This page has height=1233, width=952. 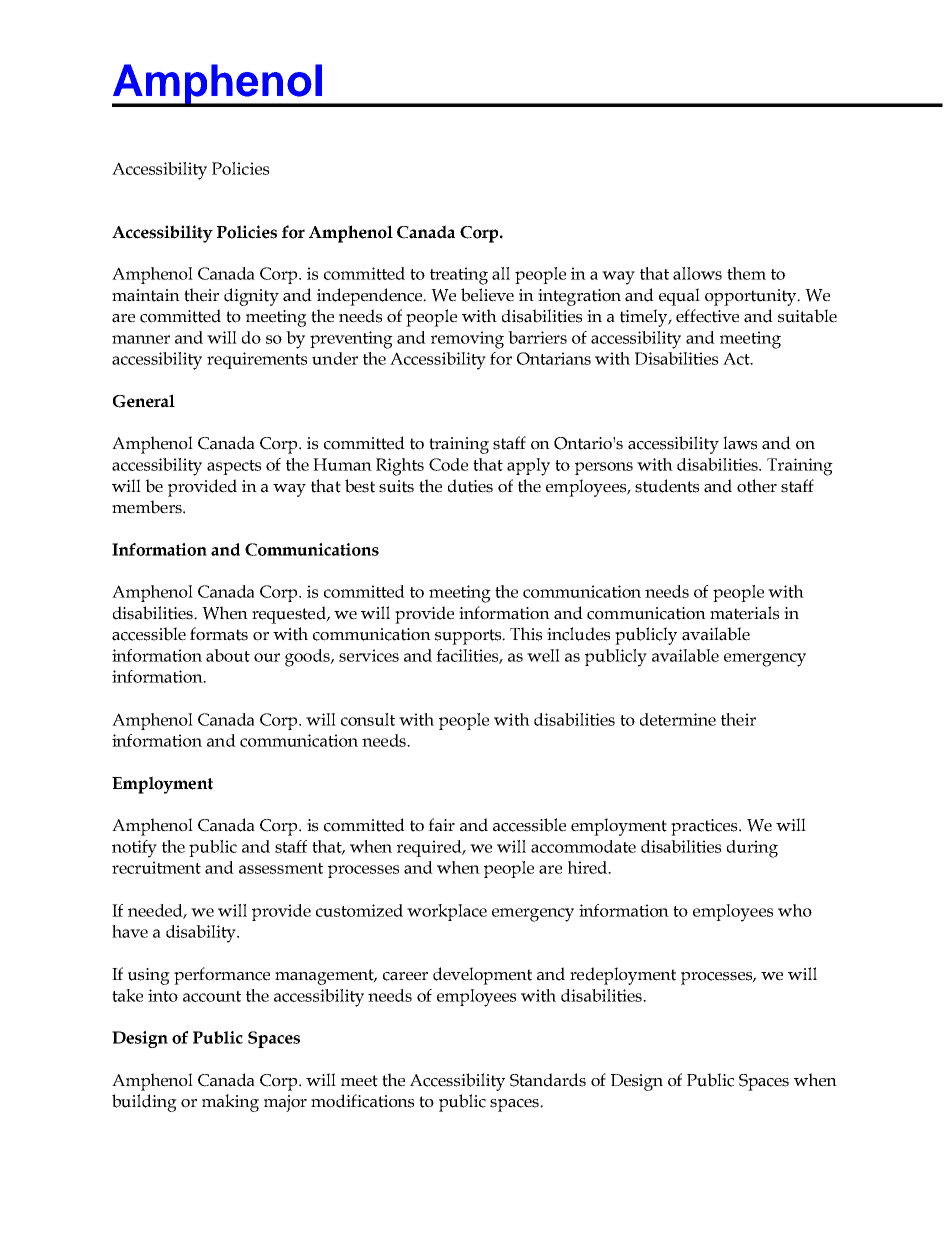 I want to click on Standards, so click(x=548, y=1080).
